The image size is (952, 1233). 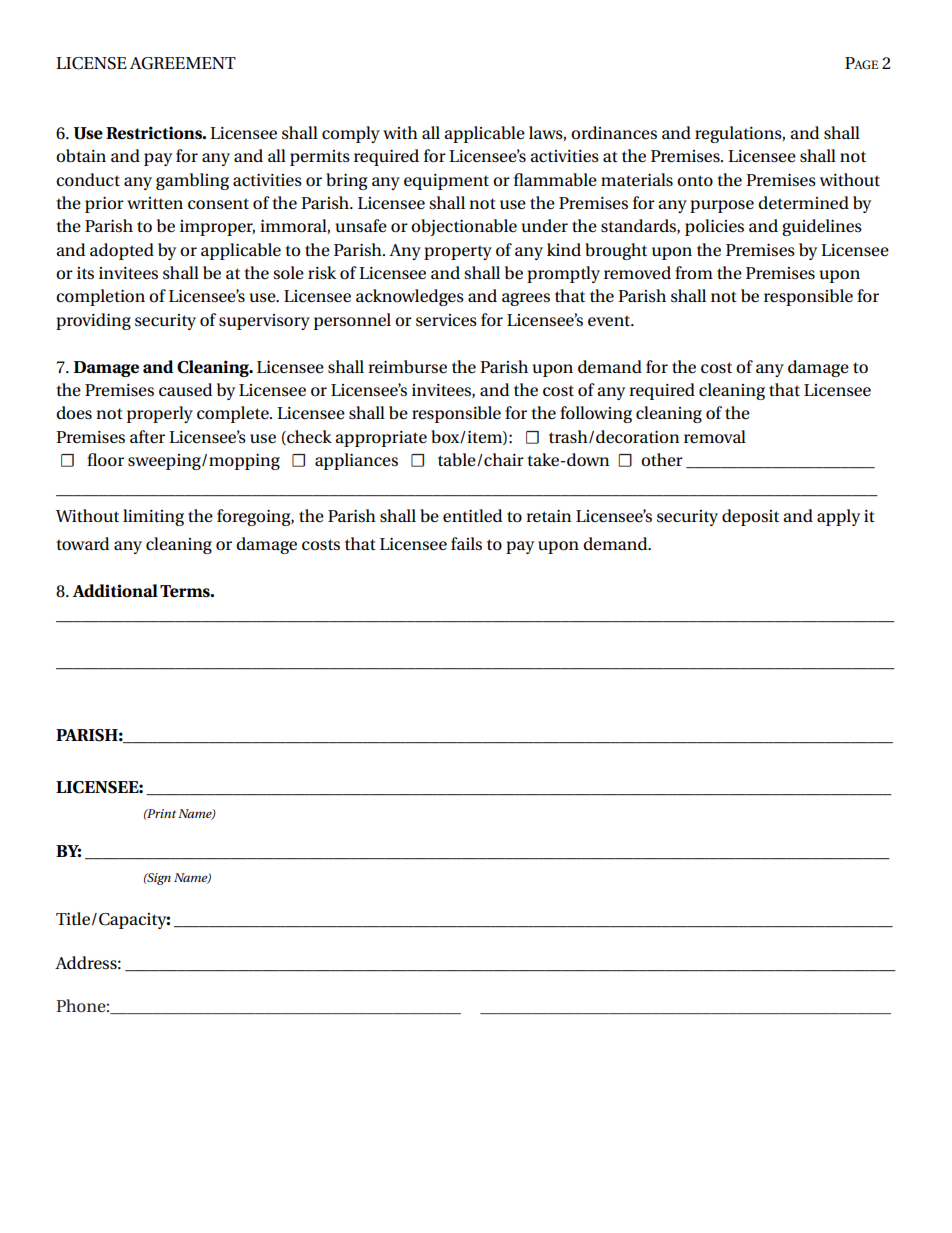 What do you see at coordinates (93, 321) in the page?
I see `providing` at bounding box center [93, 321].
